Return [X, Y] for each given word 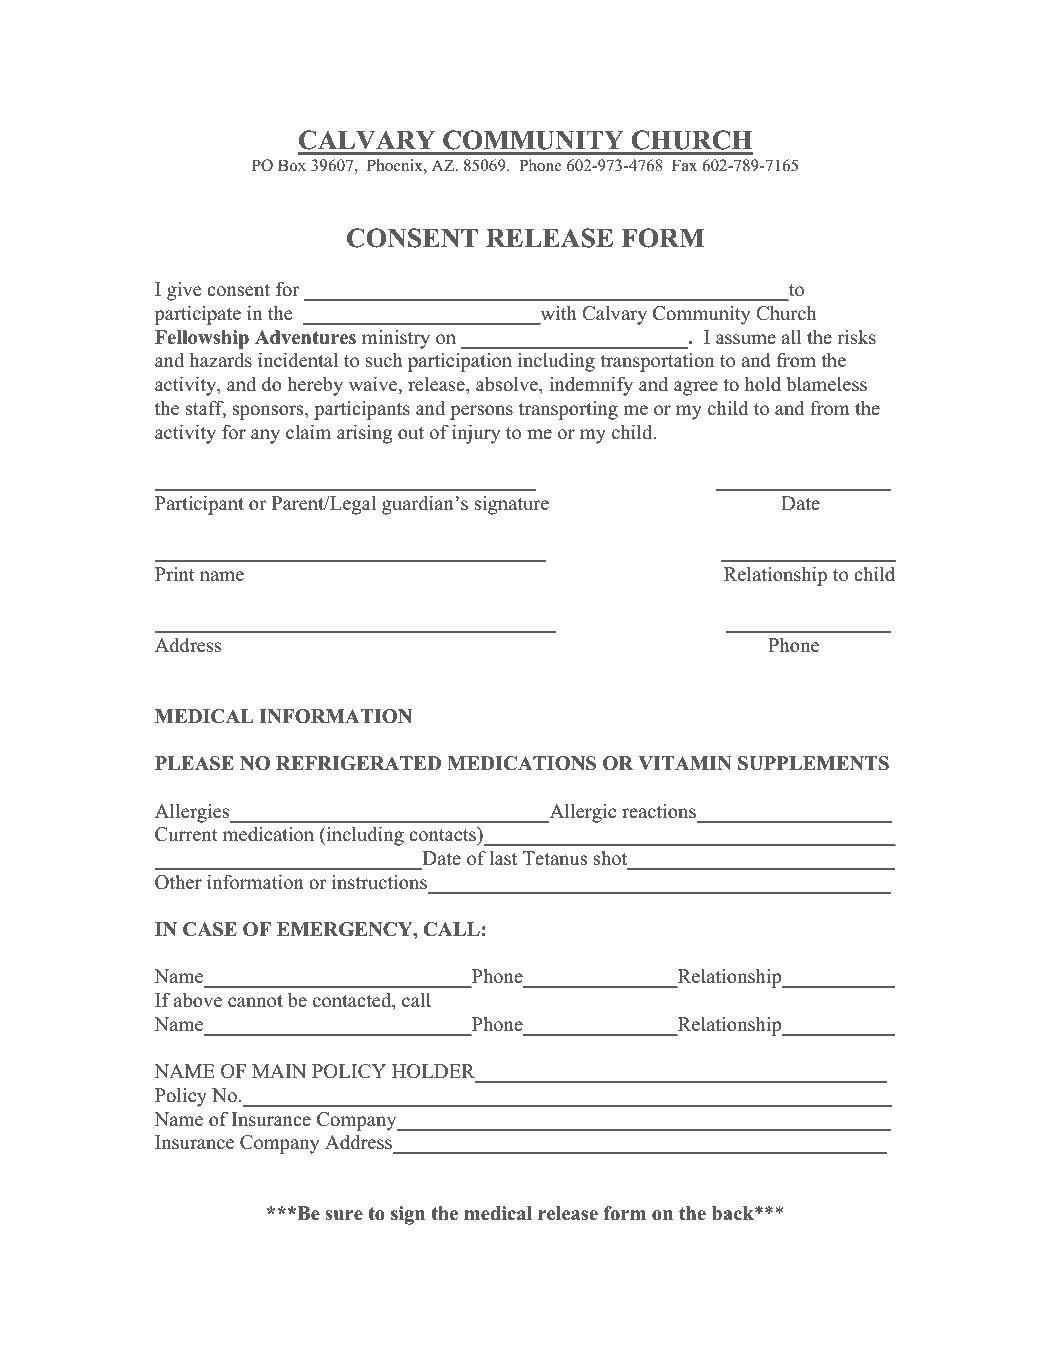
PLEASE [194, 763]
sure [344, 1215]
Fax [684, 165]
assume [746, 339]
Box [292, 165]
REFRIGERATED [358, 763]
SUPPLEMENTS [813, 763]
